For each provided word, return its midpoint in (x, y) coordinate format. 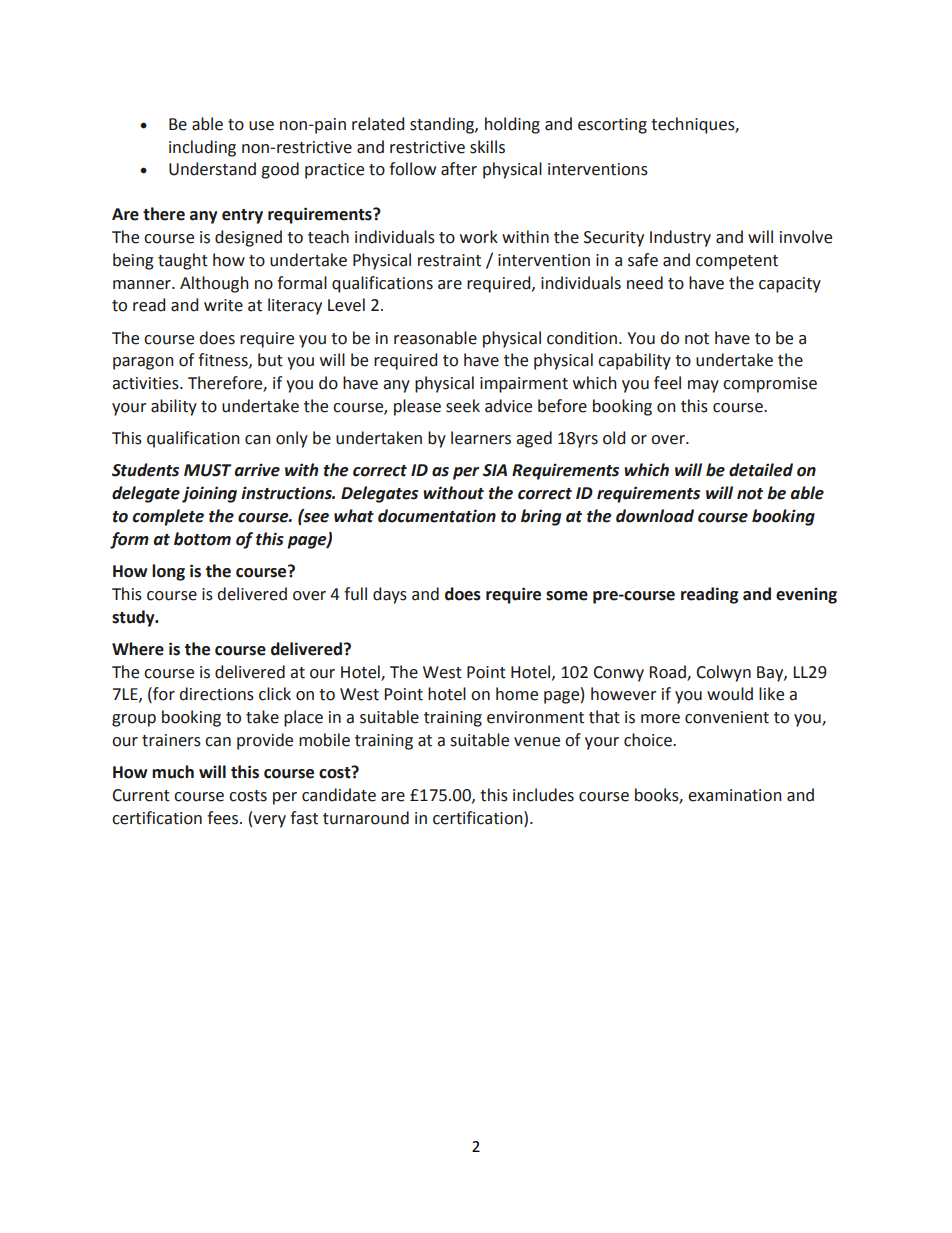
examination (735, 795)
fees (224, 818)
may (703, 386)
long (168, 572)
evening (806, 595)
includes (543, 795)
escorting (612, 126)
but (270, 360)
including (202, 148)
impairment (524, 385)
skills (487, 147)
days (390, 595)
